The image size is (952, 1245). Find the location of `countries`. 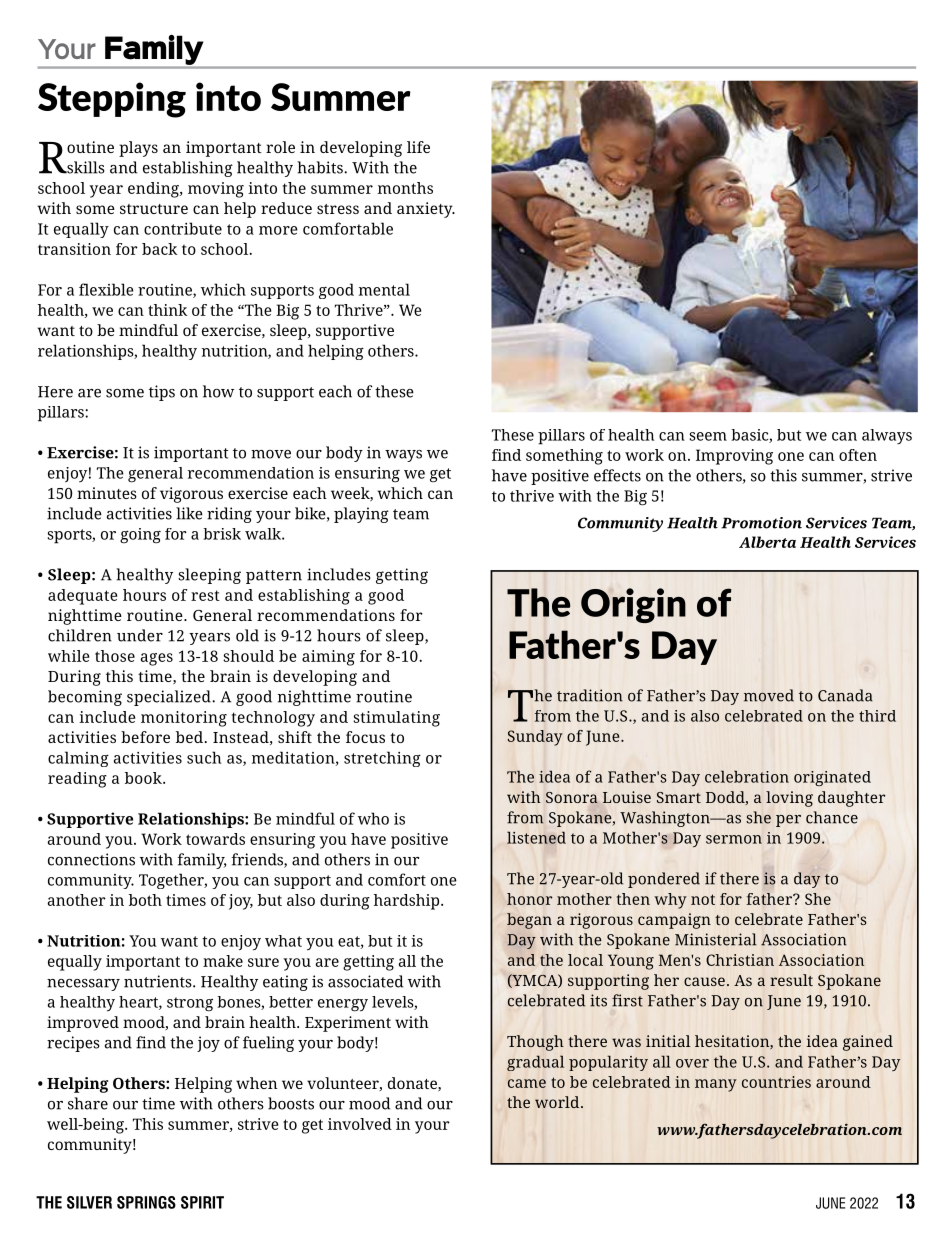

countries is located at coordinates (776, 1082).
